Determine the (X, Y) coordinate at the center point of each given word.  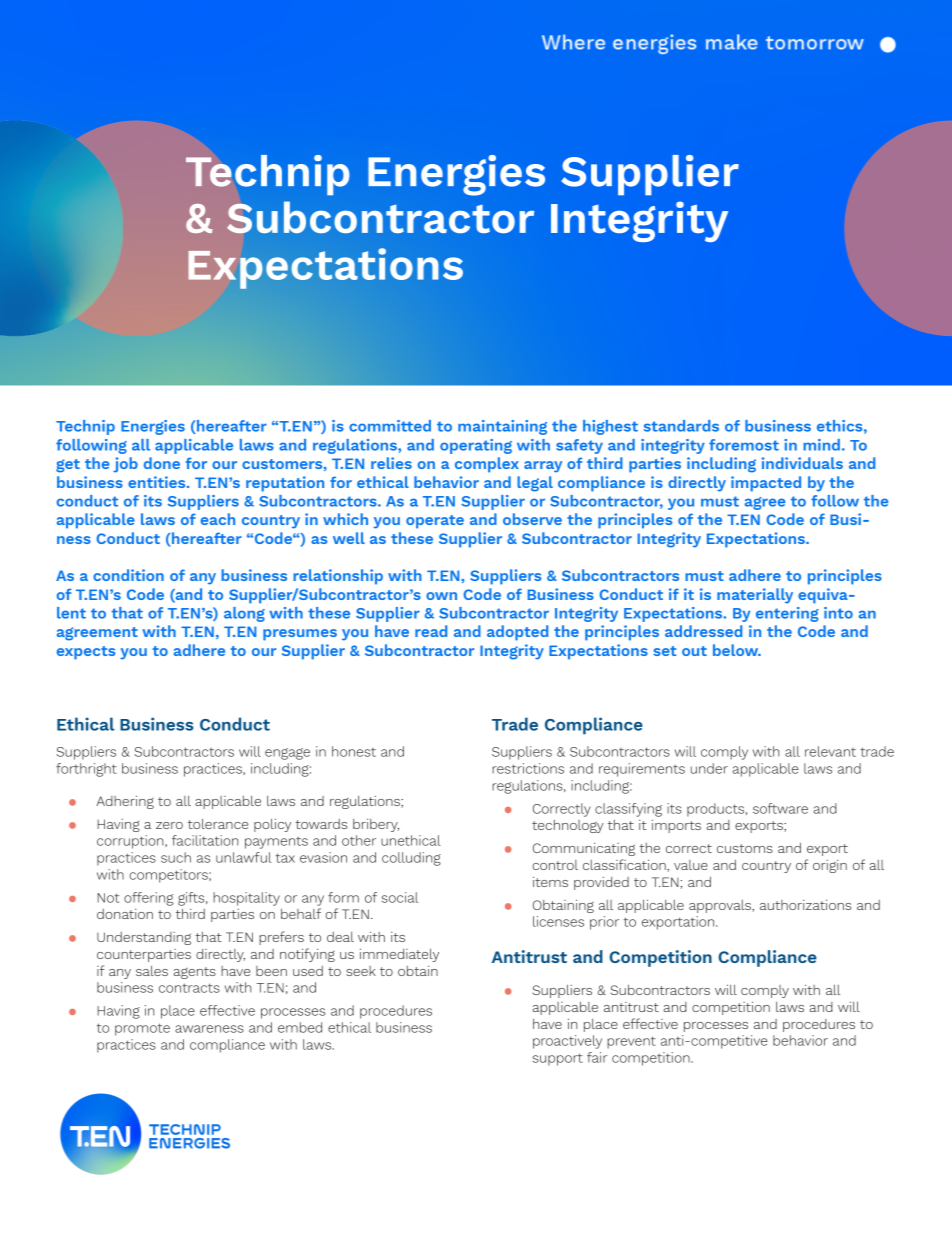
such (176, 857)
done (162, 463)
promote (142, 1029)
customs (745, 848)
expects (86, 653)
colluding (411, 859)
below (737, 650)
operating (476, 446)
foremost (744, 445)
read (431, 631)
